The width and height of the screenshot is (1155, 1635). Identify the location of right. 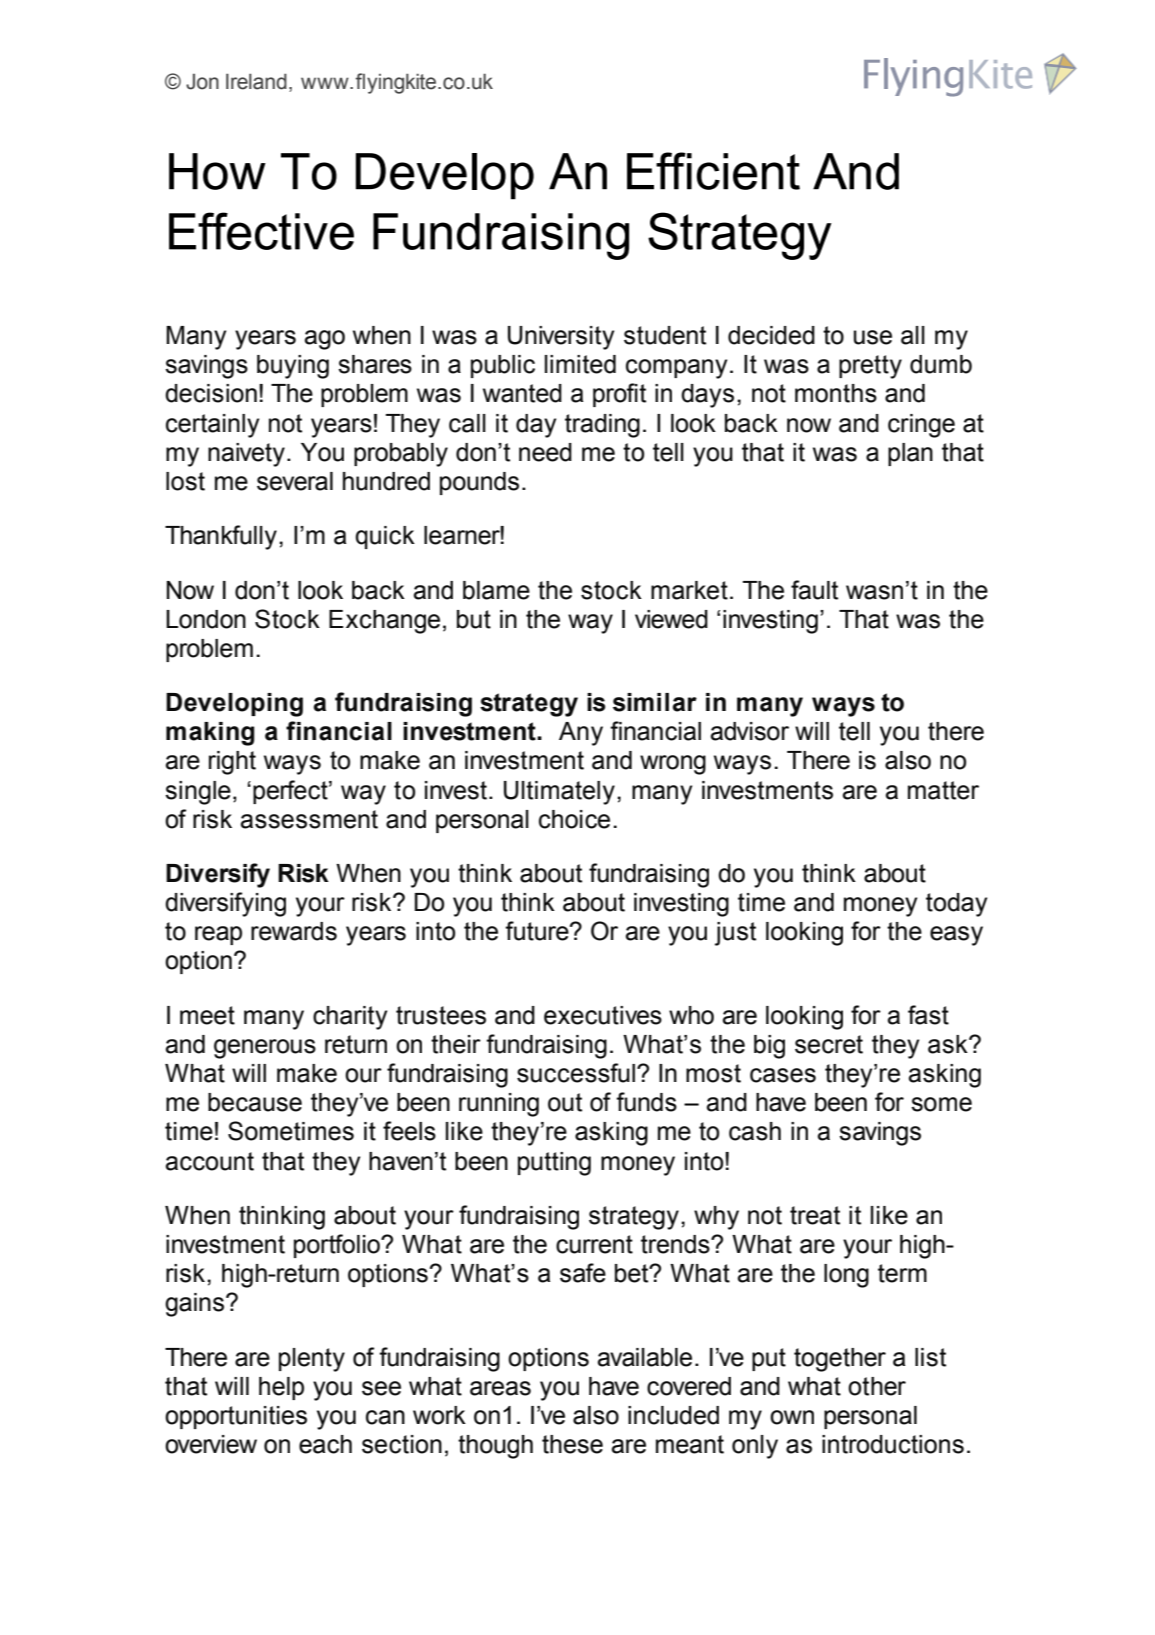
(232, 763).
